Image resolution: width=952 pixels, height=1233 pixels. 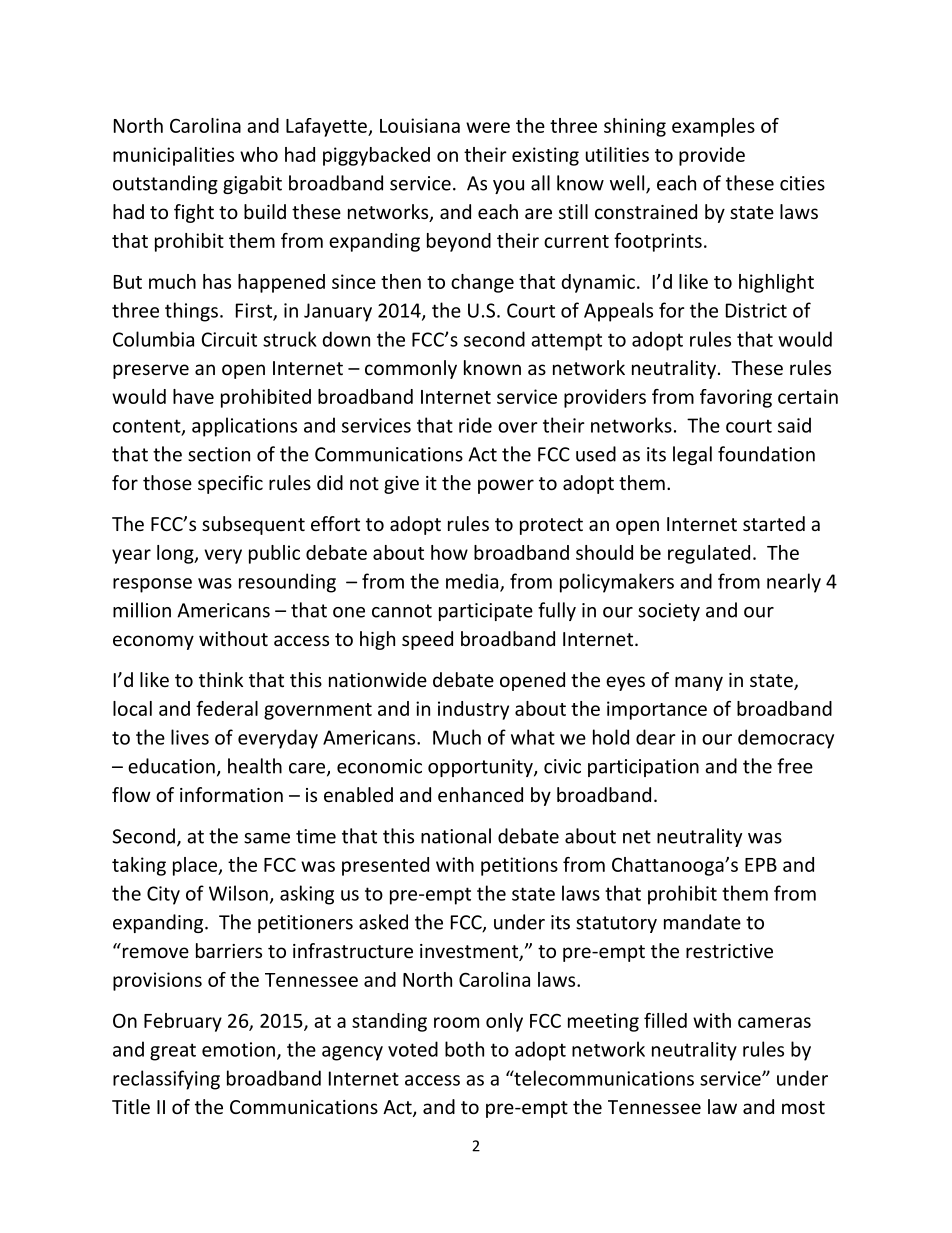 I want to click on were, so click(x=488, y=127).
